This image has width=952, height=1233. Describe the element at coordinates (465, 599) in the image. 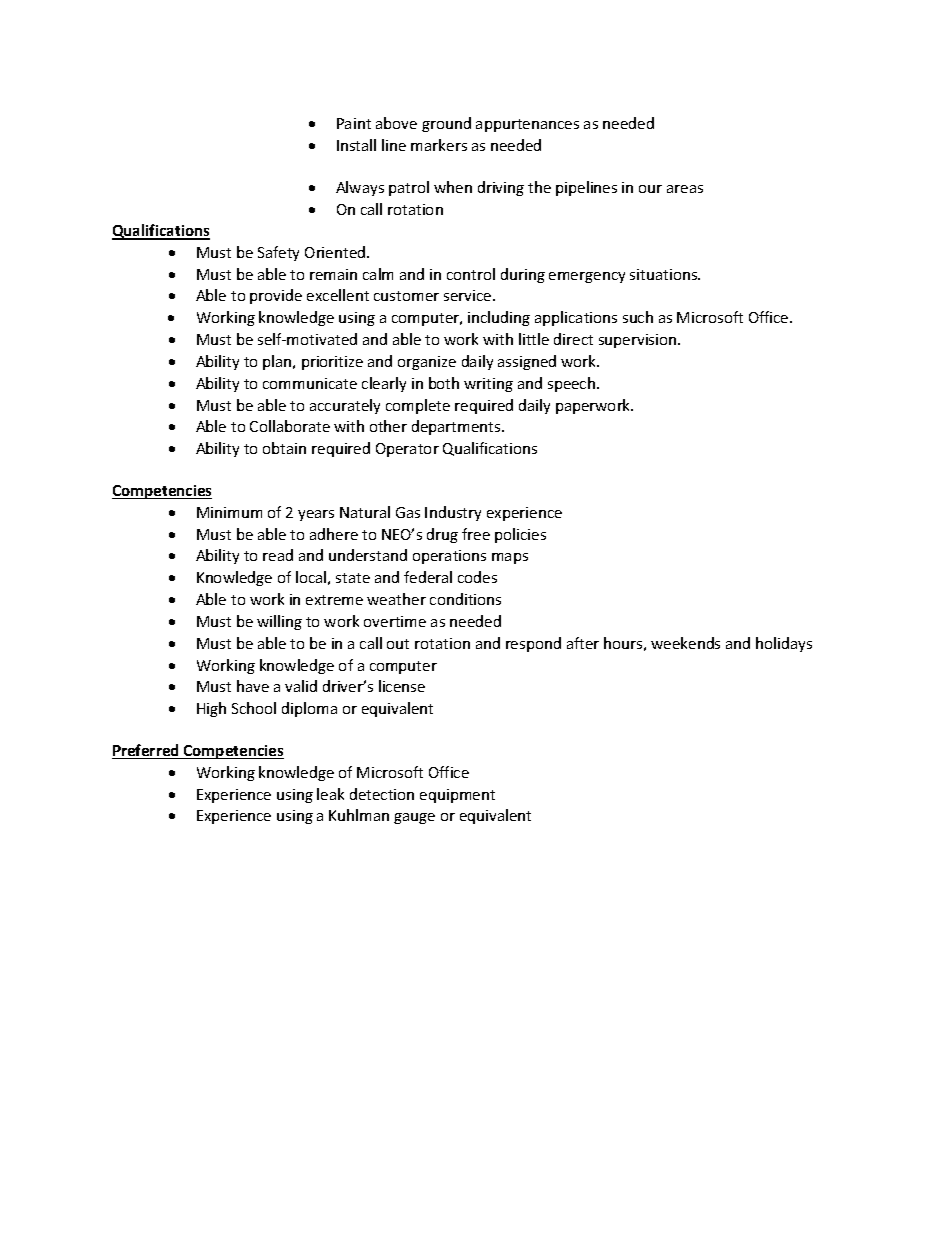

I see `conditions` at that location.
